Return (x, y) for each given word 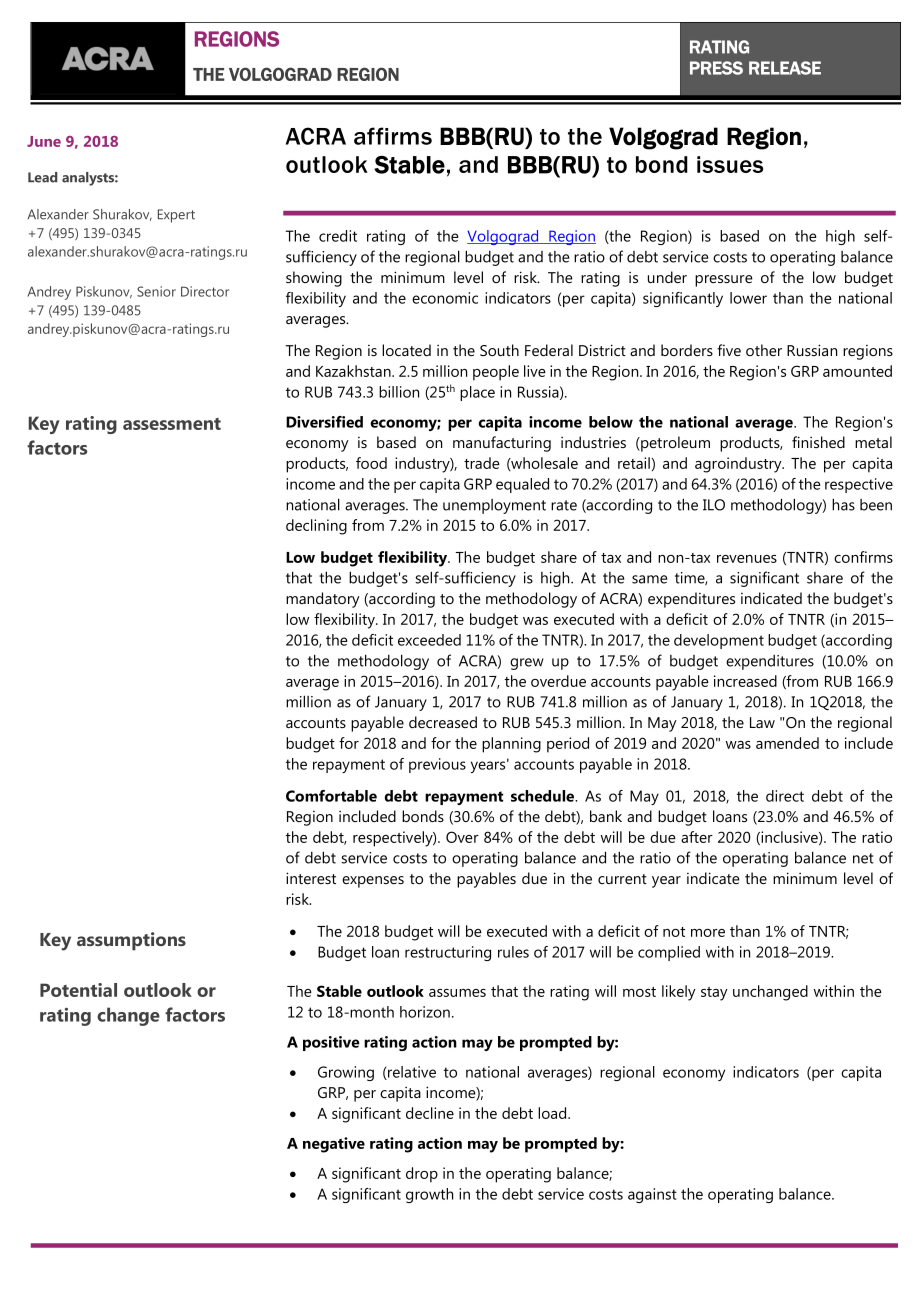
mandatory (323, 600)
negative (334, 1145)
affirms (393, 136)
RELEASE (785, 68)
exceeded (429, 640)
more (708, 933)
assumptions (131, 941)
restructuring (448, 953)
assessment (172, 424)
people (496, 373)
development (719, 641)
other (764, 350)
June (44, 141)
